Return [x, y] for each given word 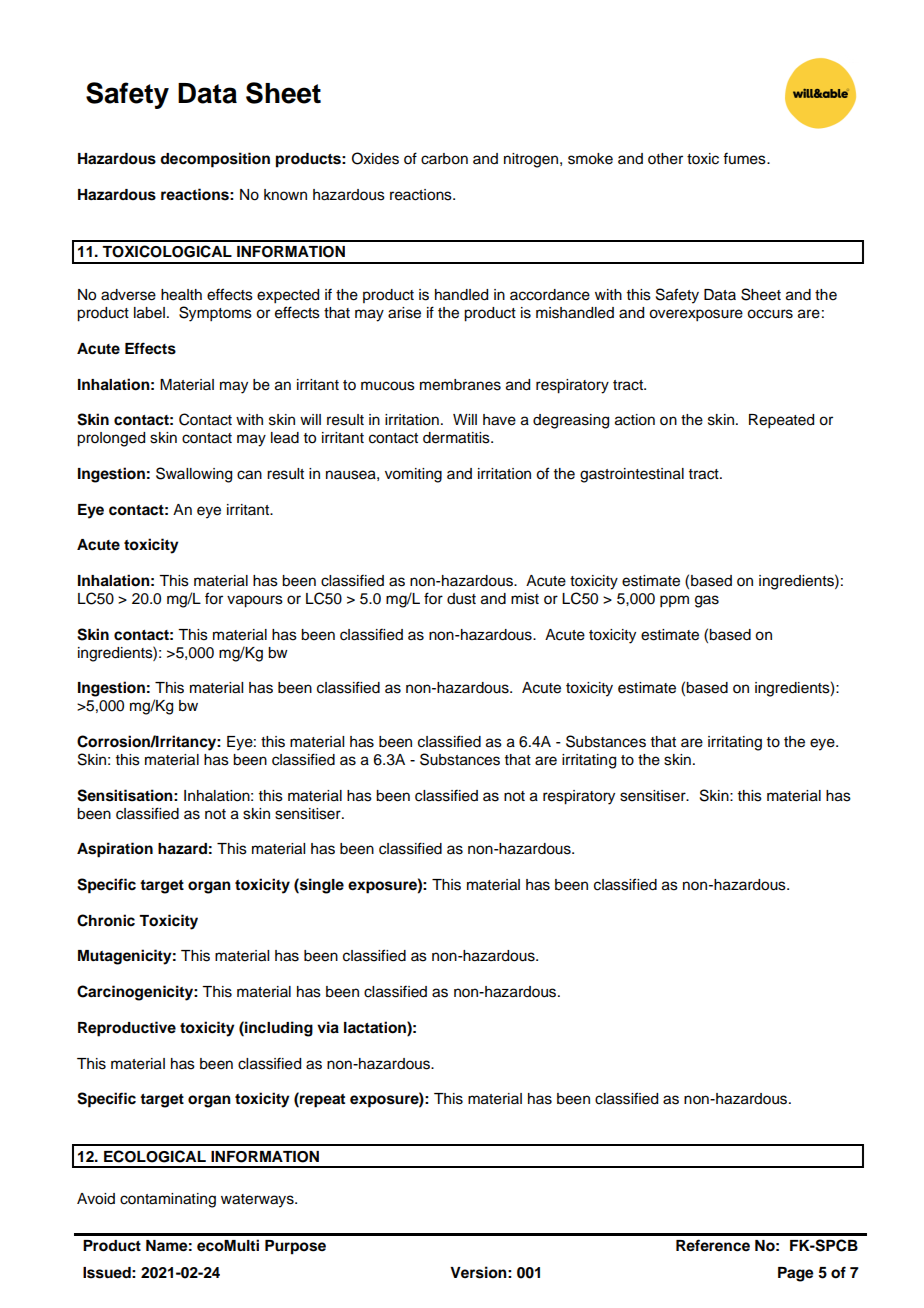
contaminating [168, 1200]
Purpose [295, 1247]
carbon [444, 159]
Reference [713, 1245]
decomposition [215, 160]
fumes [745, 158]
